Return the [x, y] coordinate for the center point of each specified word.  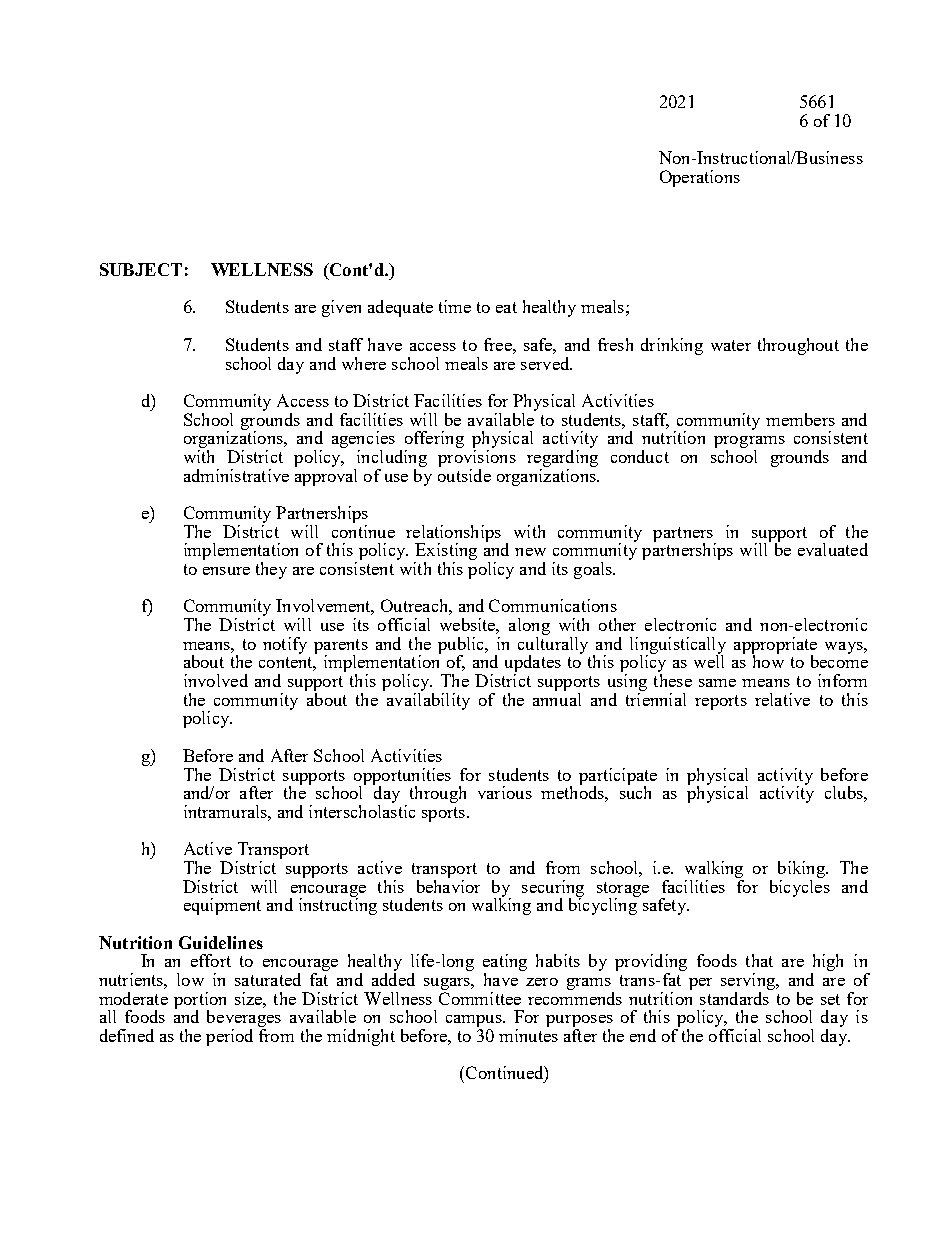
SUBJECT [141, 269]
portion [200, 1001]
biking [803, 869]
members [800, 419]
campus [475, 1022]
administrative [236, 475]
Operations [700, 178]
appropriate [775, 646]
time [455, 306]
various [505, 792]
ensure [226, 571]
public [462, 646]
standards [735, 997]
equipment [222, 906]
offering [434, 441]
